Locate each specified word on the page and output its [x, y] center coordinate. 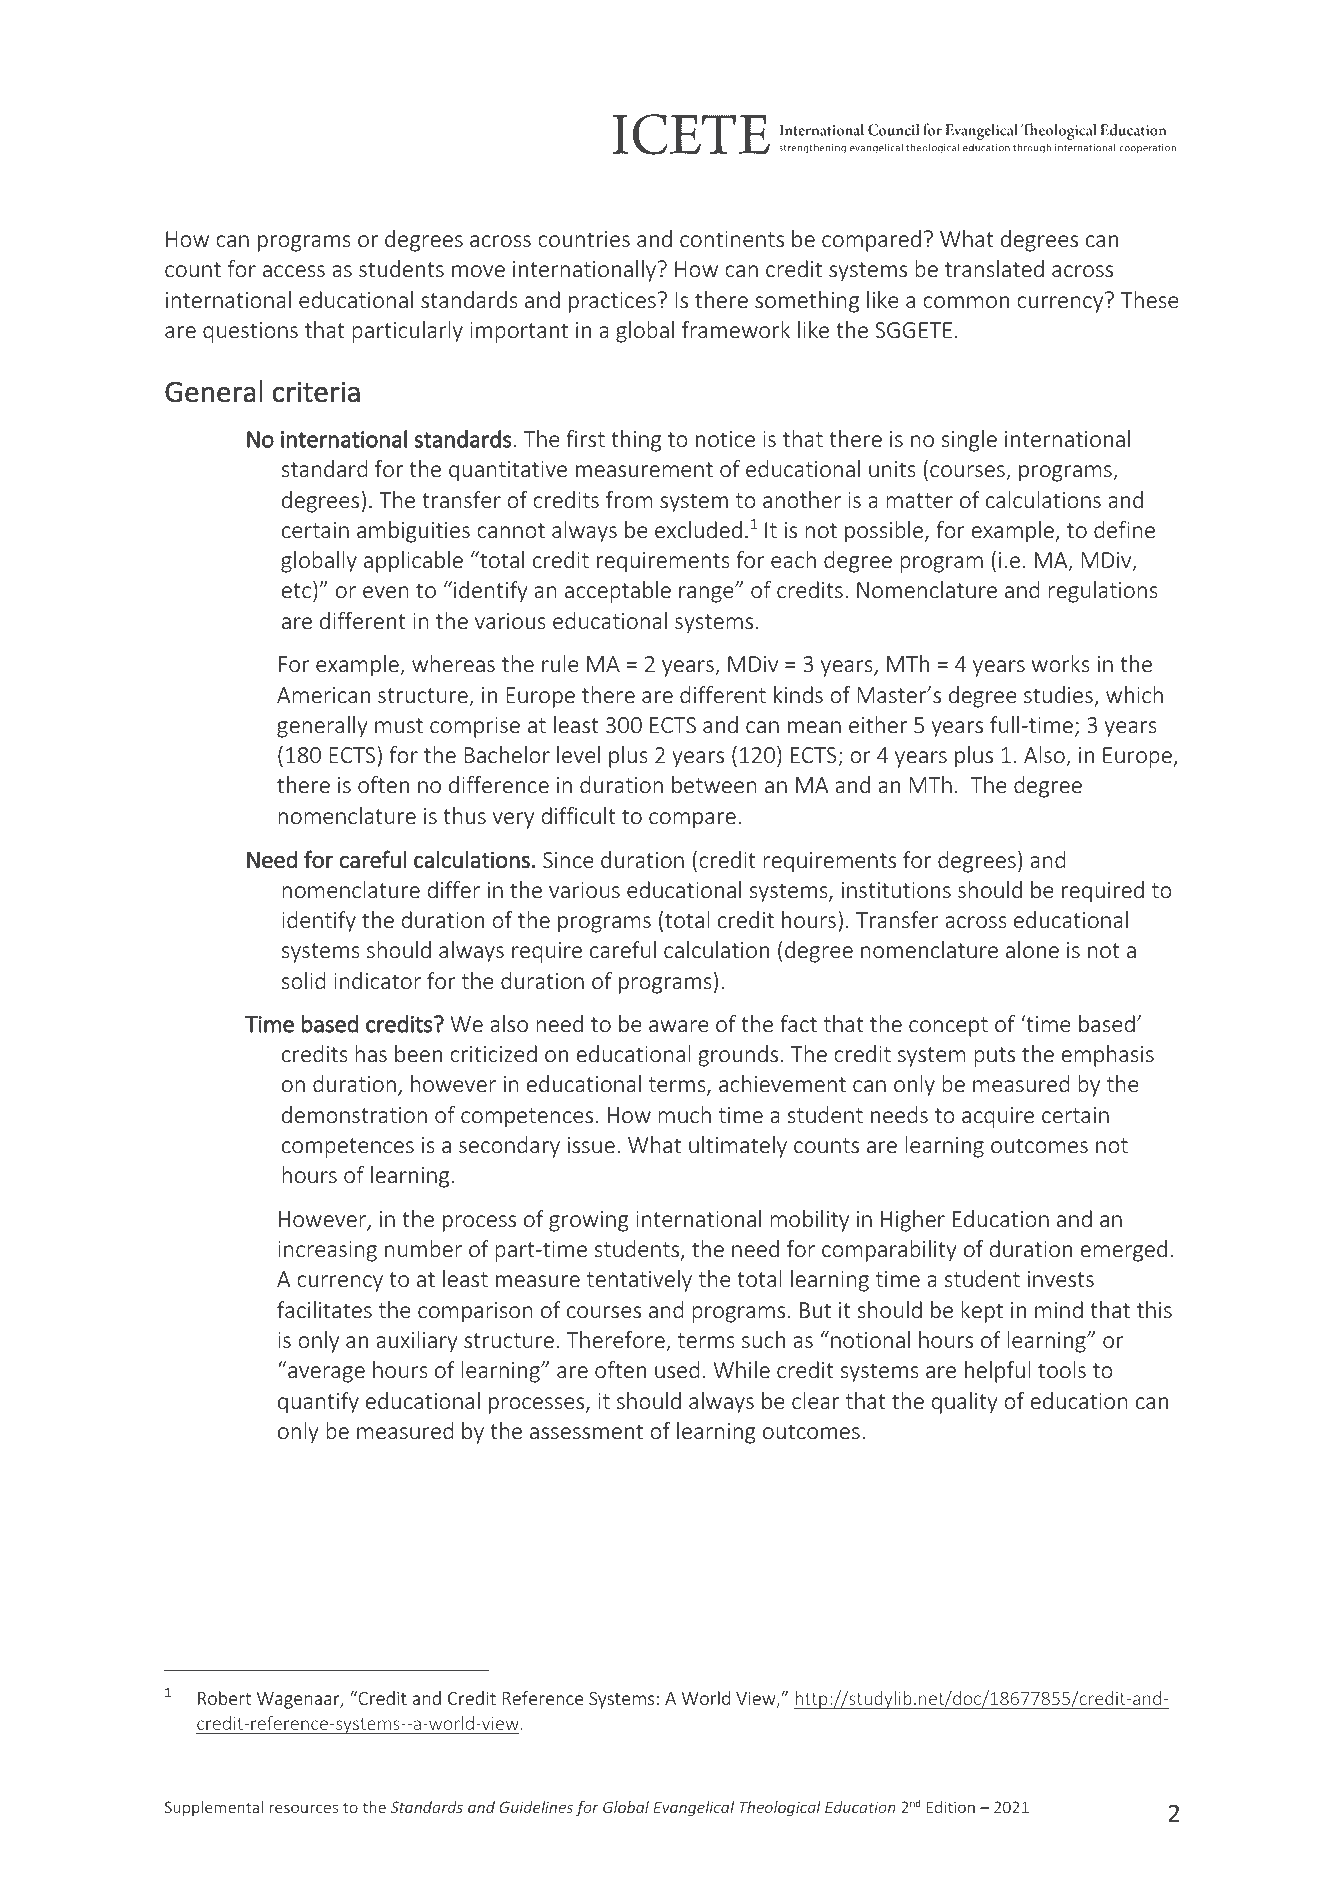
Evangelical [693, 1808]
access [294, 271]
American [323, 695]
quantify [318, 1403]
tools [1062, 1369]
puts [994, 1057]
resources [303, 1808]
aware [679, 1026]
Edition [951, 1807]
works [1060, 663]
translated [994, 268]
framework [736, 329]
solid [303, 980]
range [707, 594]
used [677, 1369]
